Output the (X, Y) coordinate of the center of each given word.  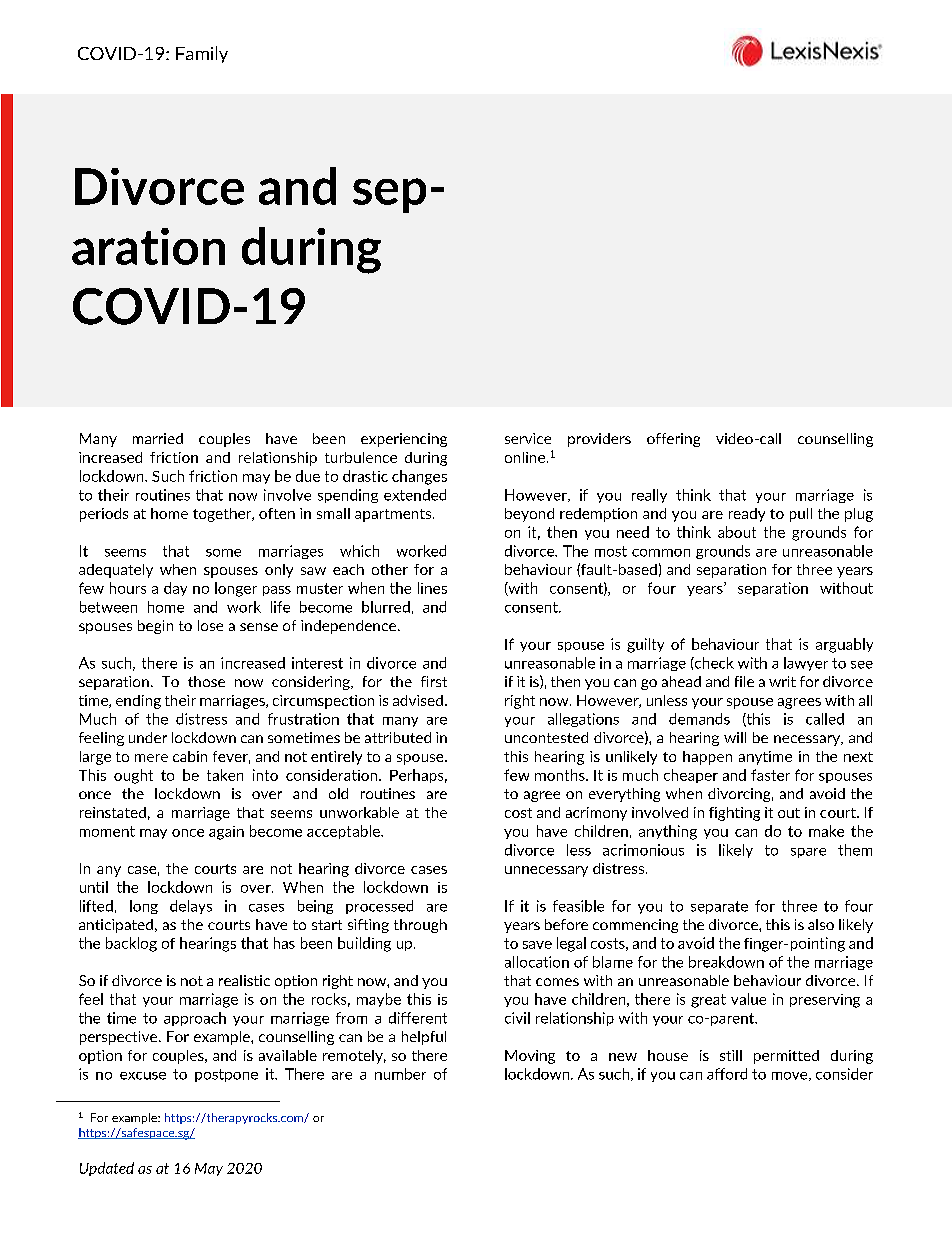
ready (747, 515)
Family (202, 54)
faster (770, 775)
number (400, 1074)
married (158, 438)
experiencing (404, 440)
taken (225, 775)
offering (673, 440)
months (561, 775)
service (528, 438)
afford (727, 1074)
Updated (107, 1169)
